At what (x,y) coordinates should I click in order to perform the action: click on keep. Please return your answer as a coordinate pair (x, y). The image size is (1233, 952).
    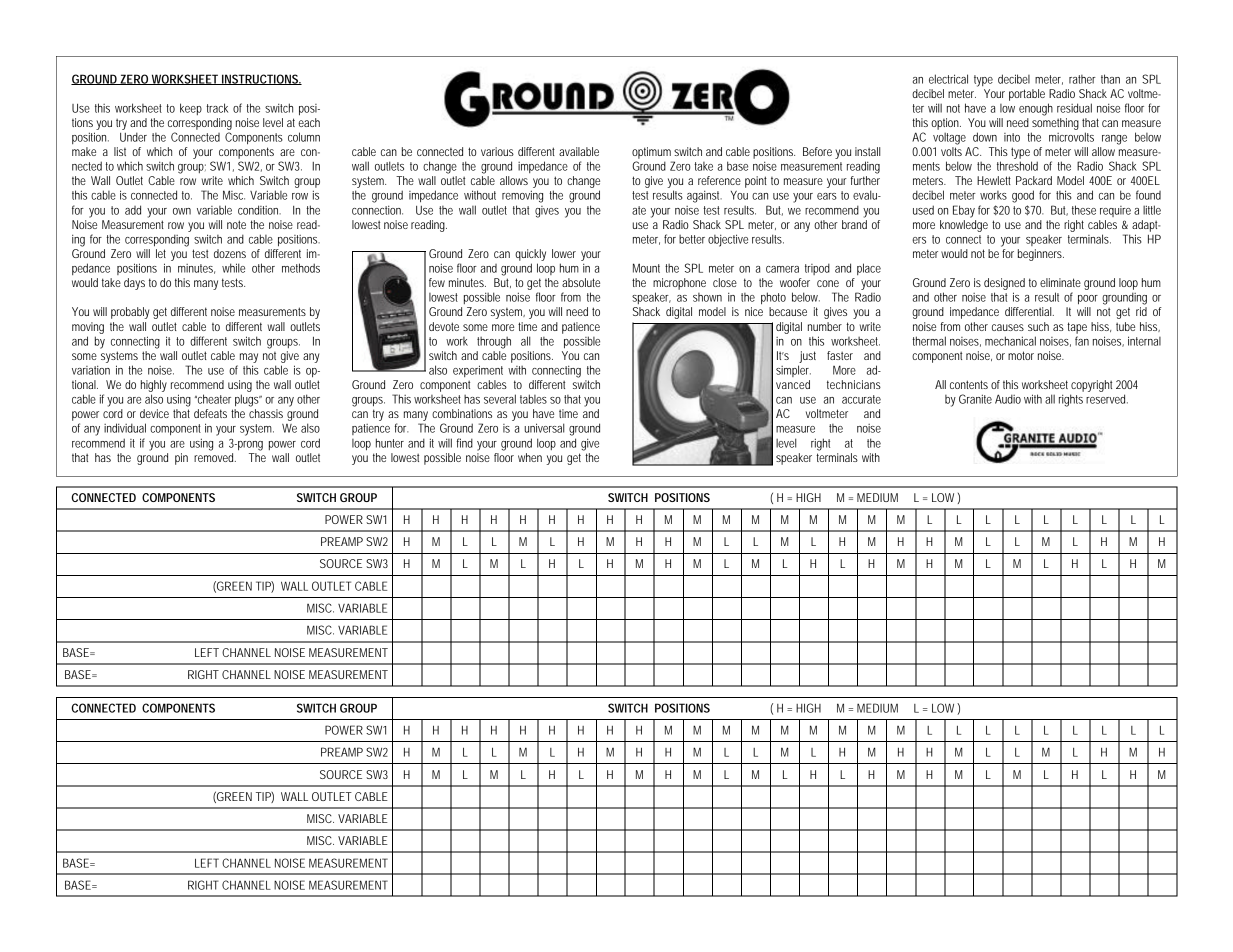
    Looking at the image, I should click on (191, 109).
